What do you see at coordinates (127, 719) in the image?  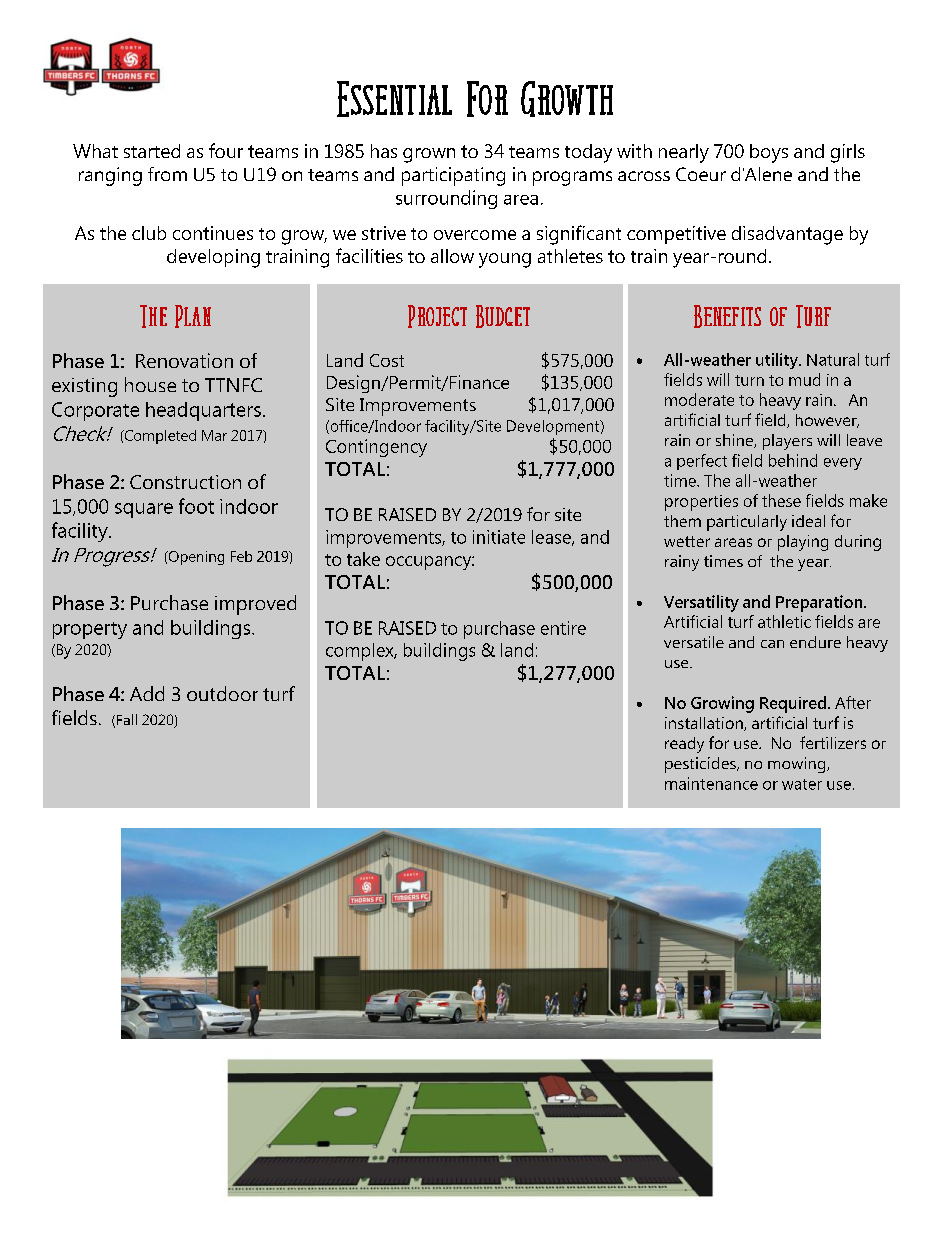 I see `Fall` at bounding box center [127, 719].
